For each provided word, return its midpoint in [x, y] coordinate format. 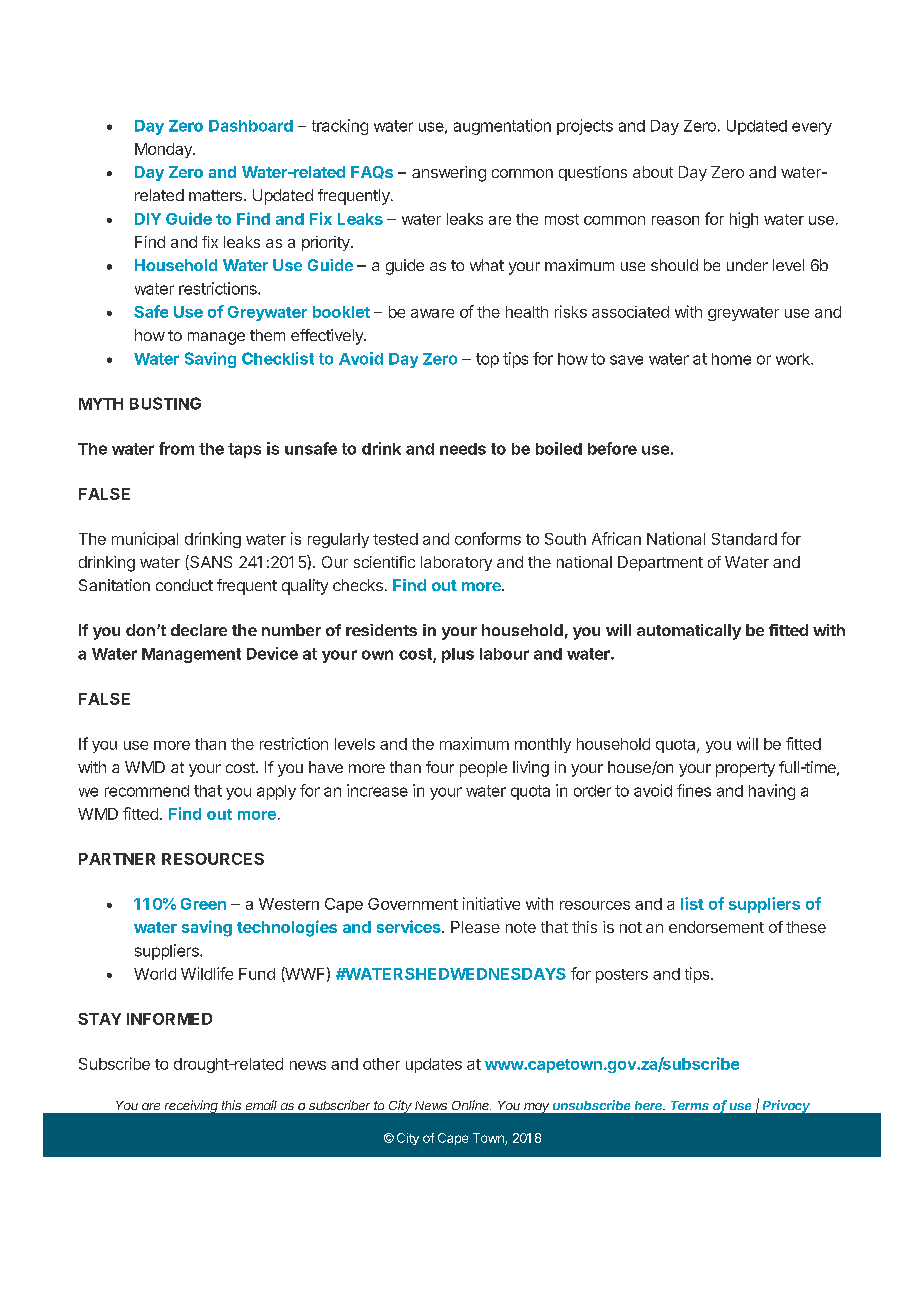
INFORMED [169, 1019]
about [653, 172]
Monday [164, 150]
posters [622, 976]
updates [434, 1065]
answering [449, 174]
